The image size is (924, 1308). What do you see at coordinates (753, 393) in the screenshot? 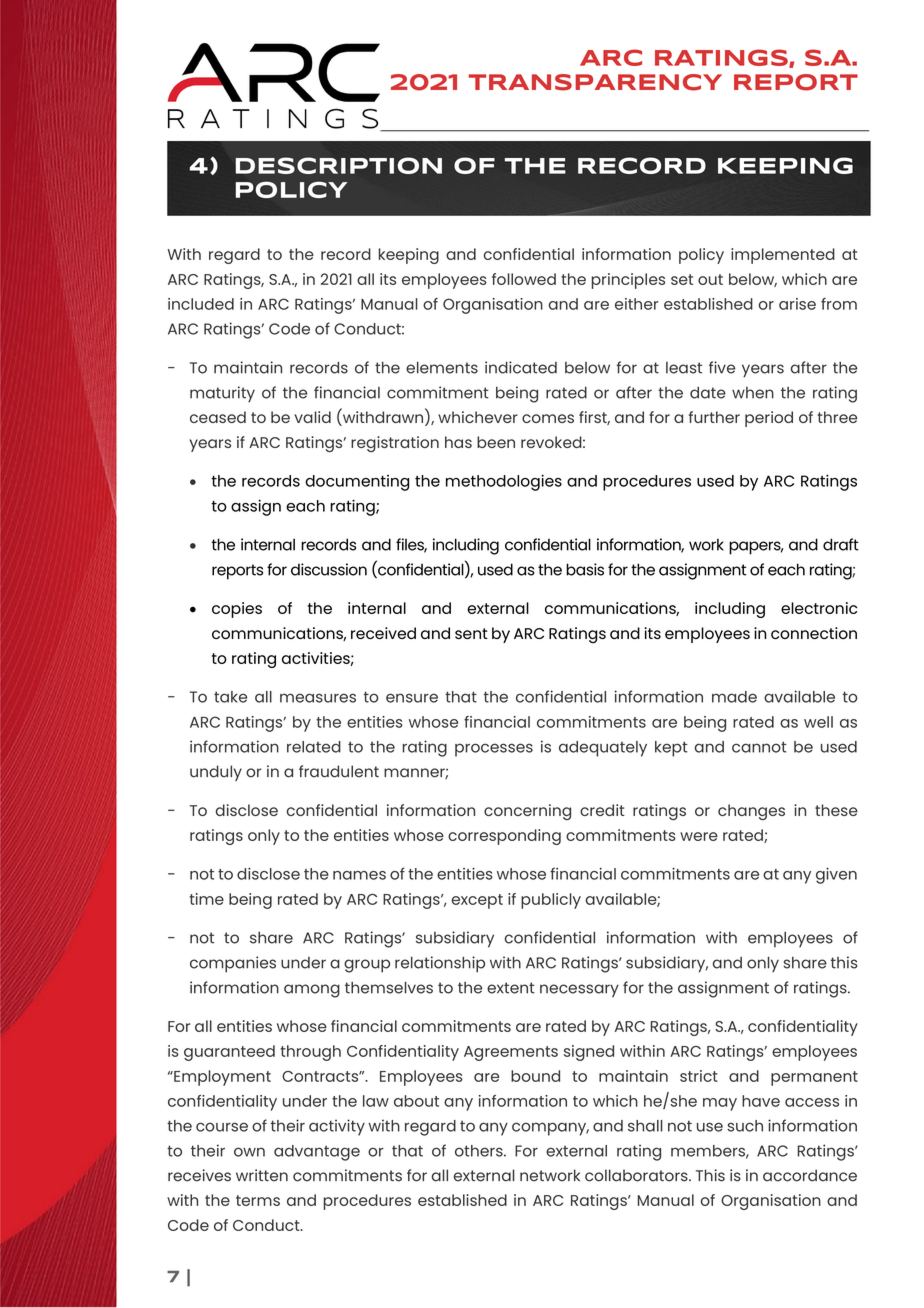
I see `when` at bounding box center [753, 393].
